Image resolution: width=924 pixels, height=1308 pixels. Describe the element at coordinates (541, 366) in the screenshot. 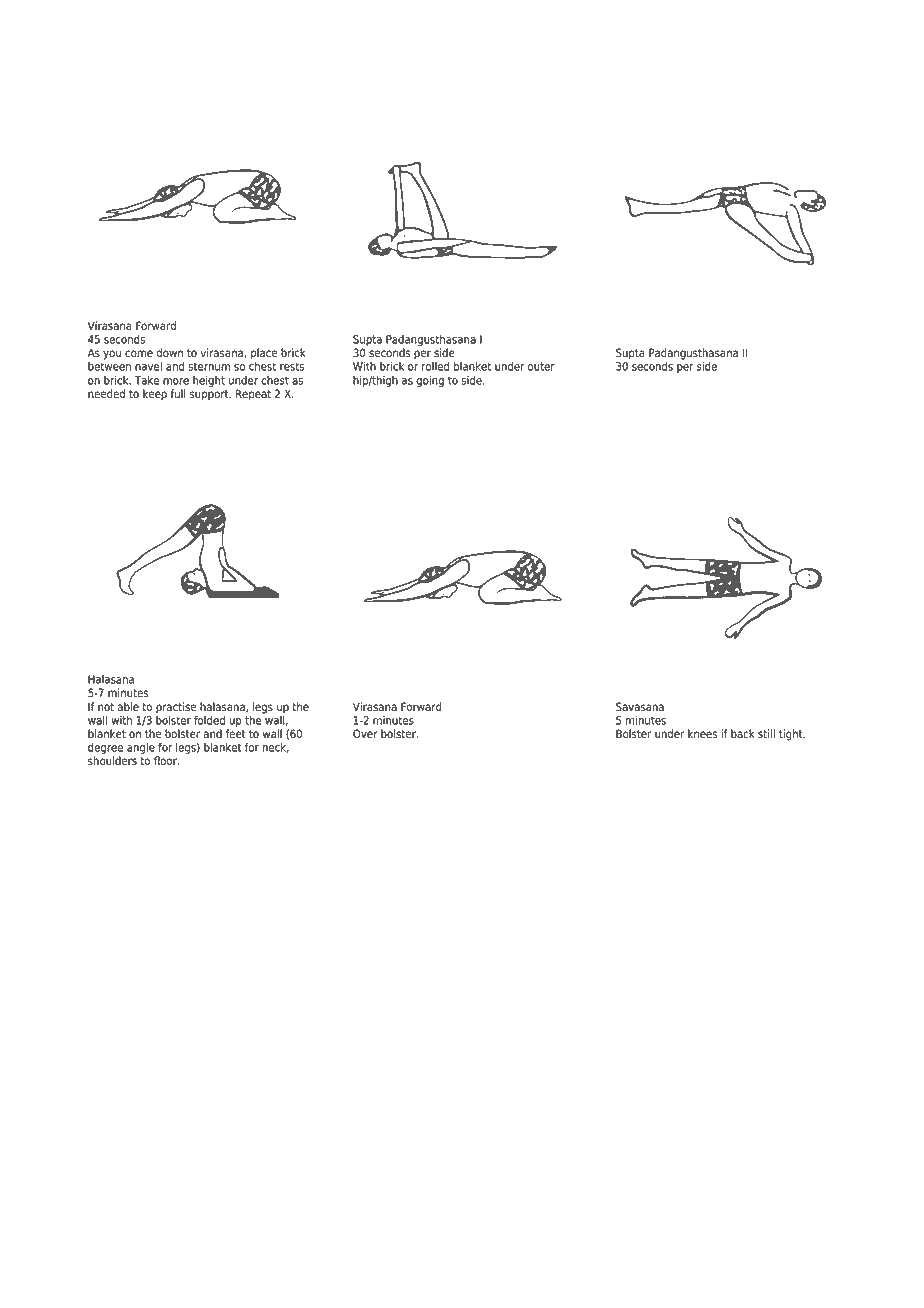

I see `outer` at that location.
